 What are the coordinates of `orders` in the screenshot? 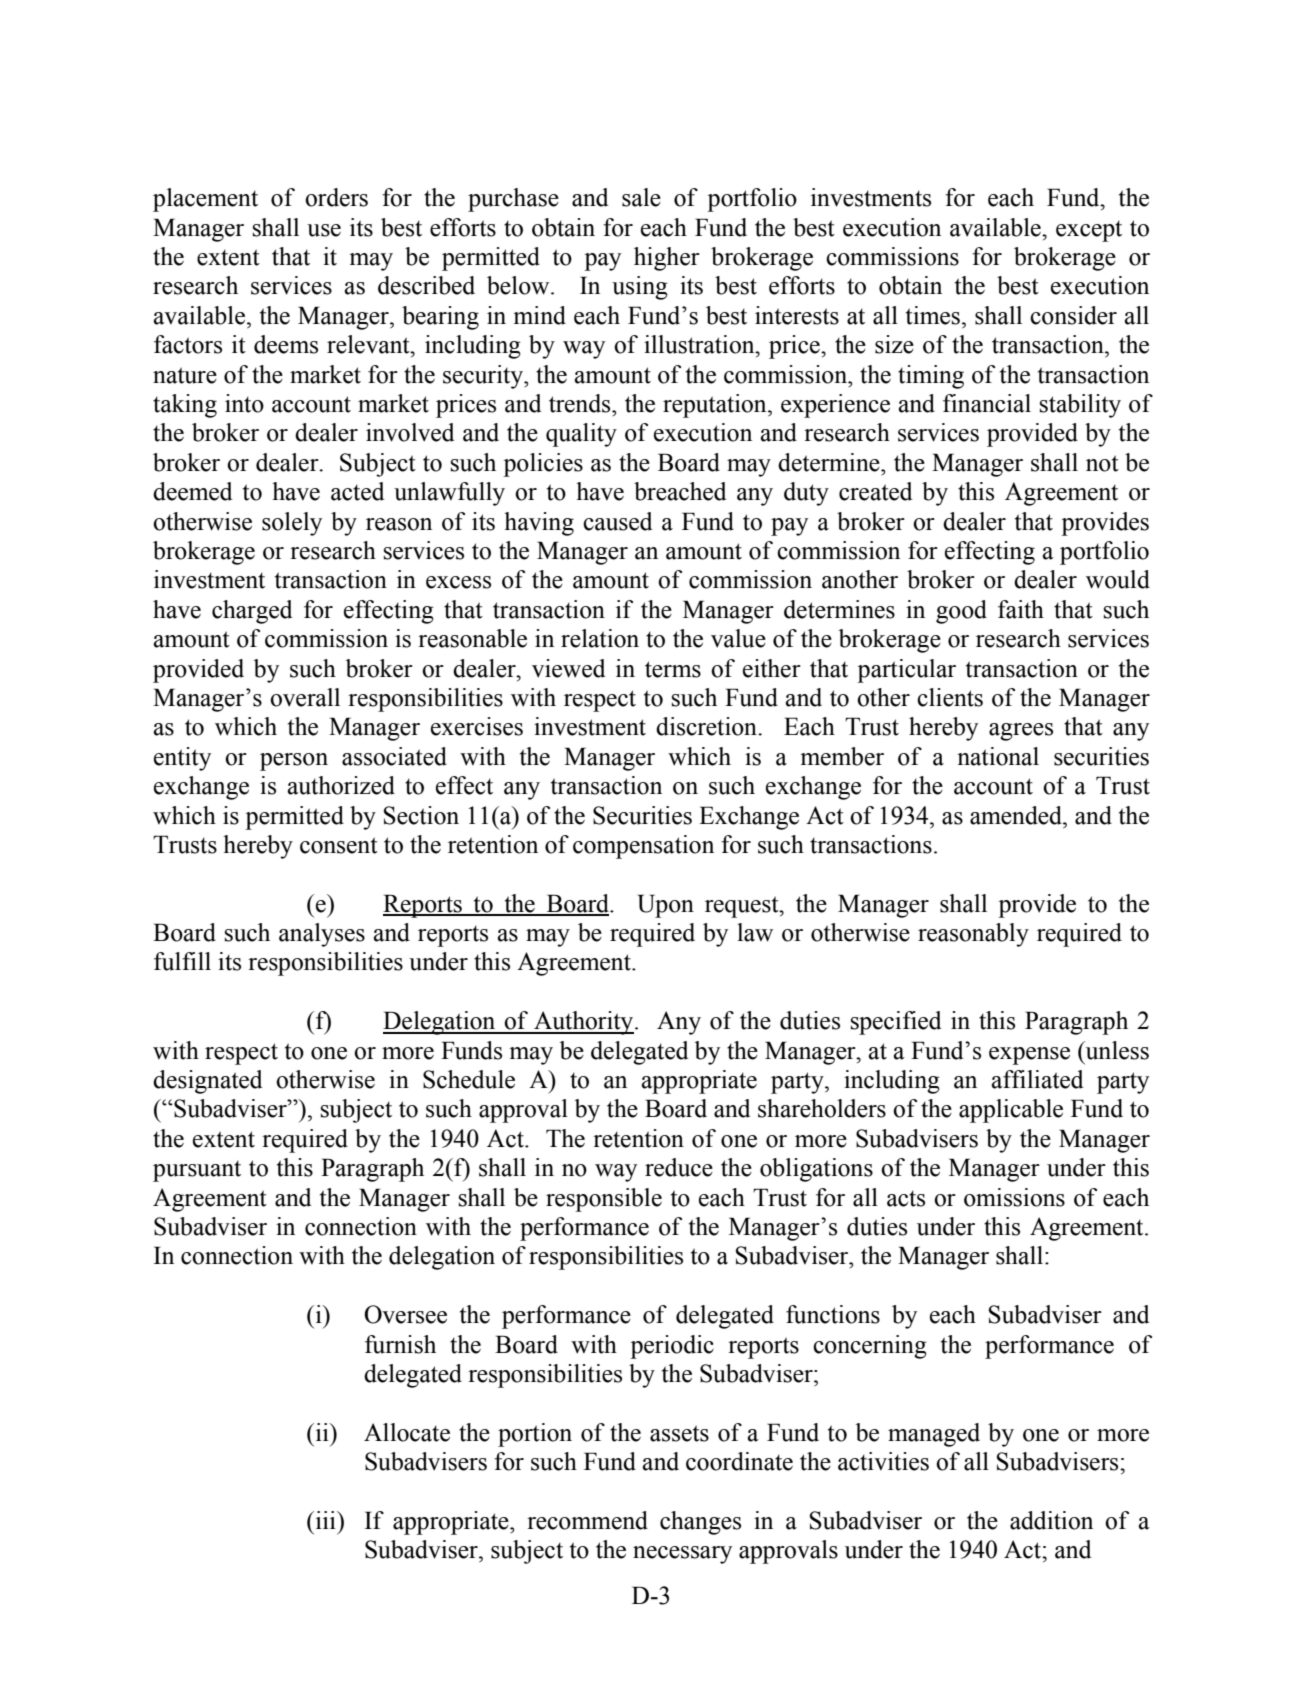 It's located at (336, 197).
